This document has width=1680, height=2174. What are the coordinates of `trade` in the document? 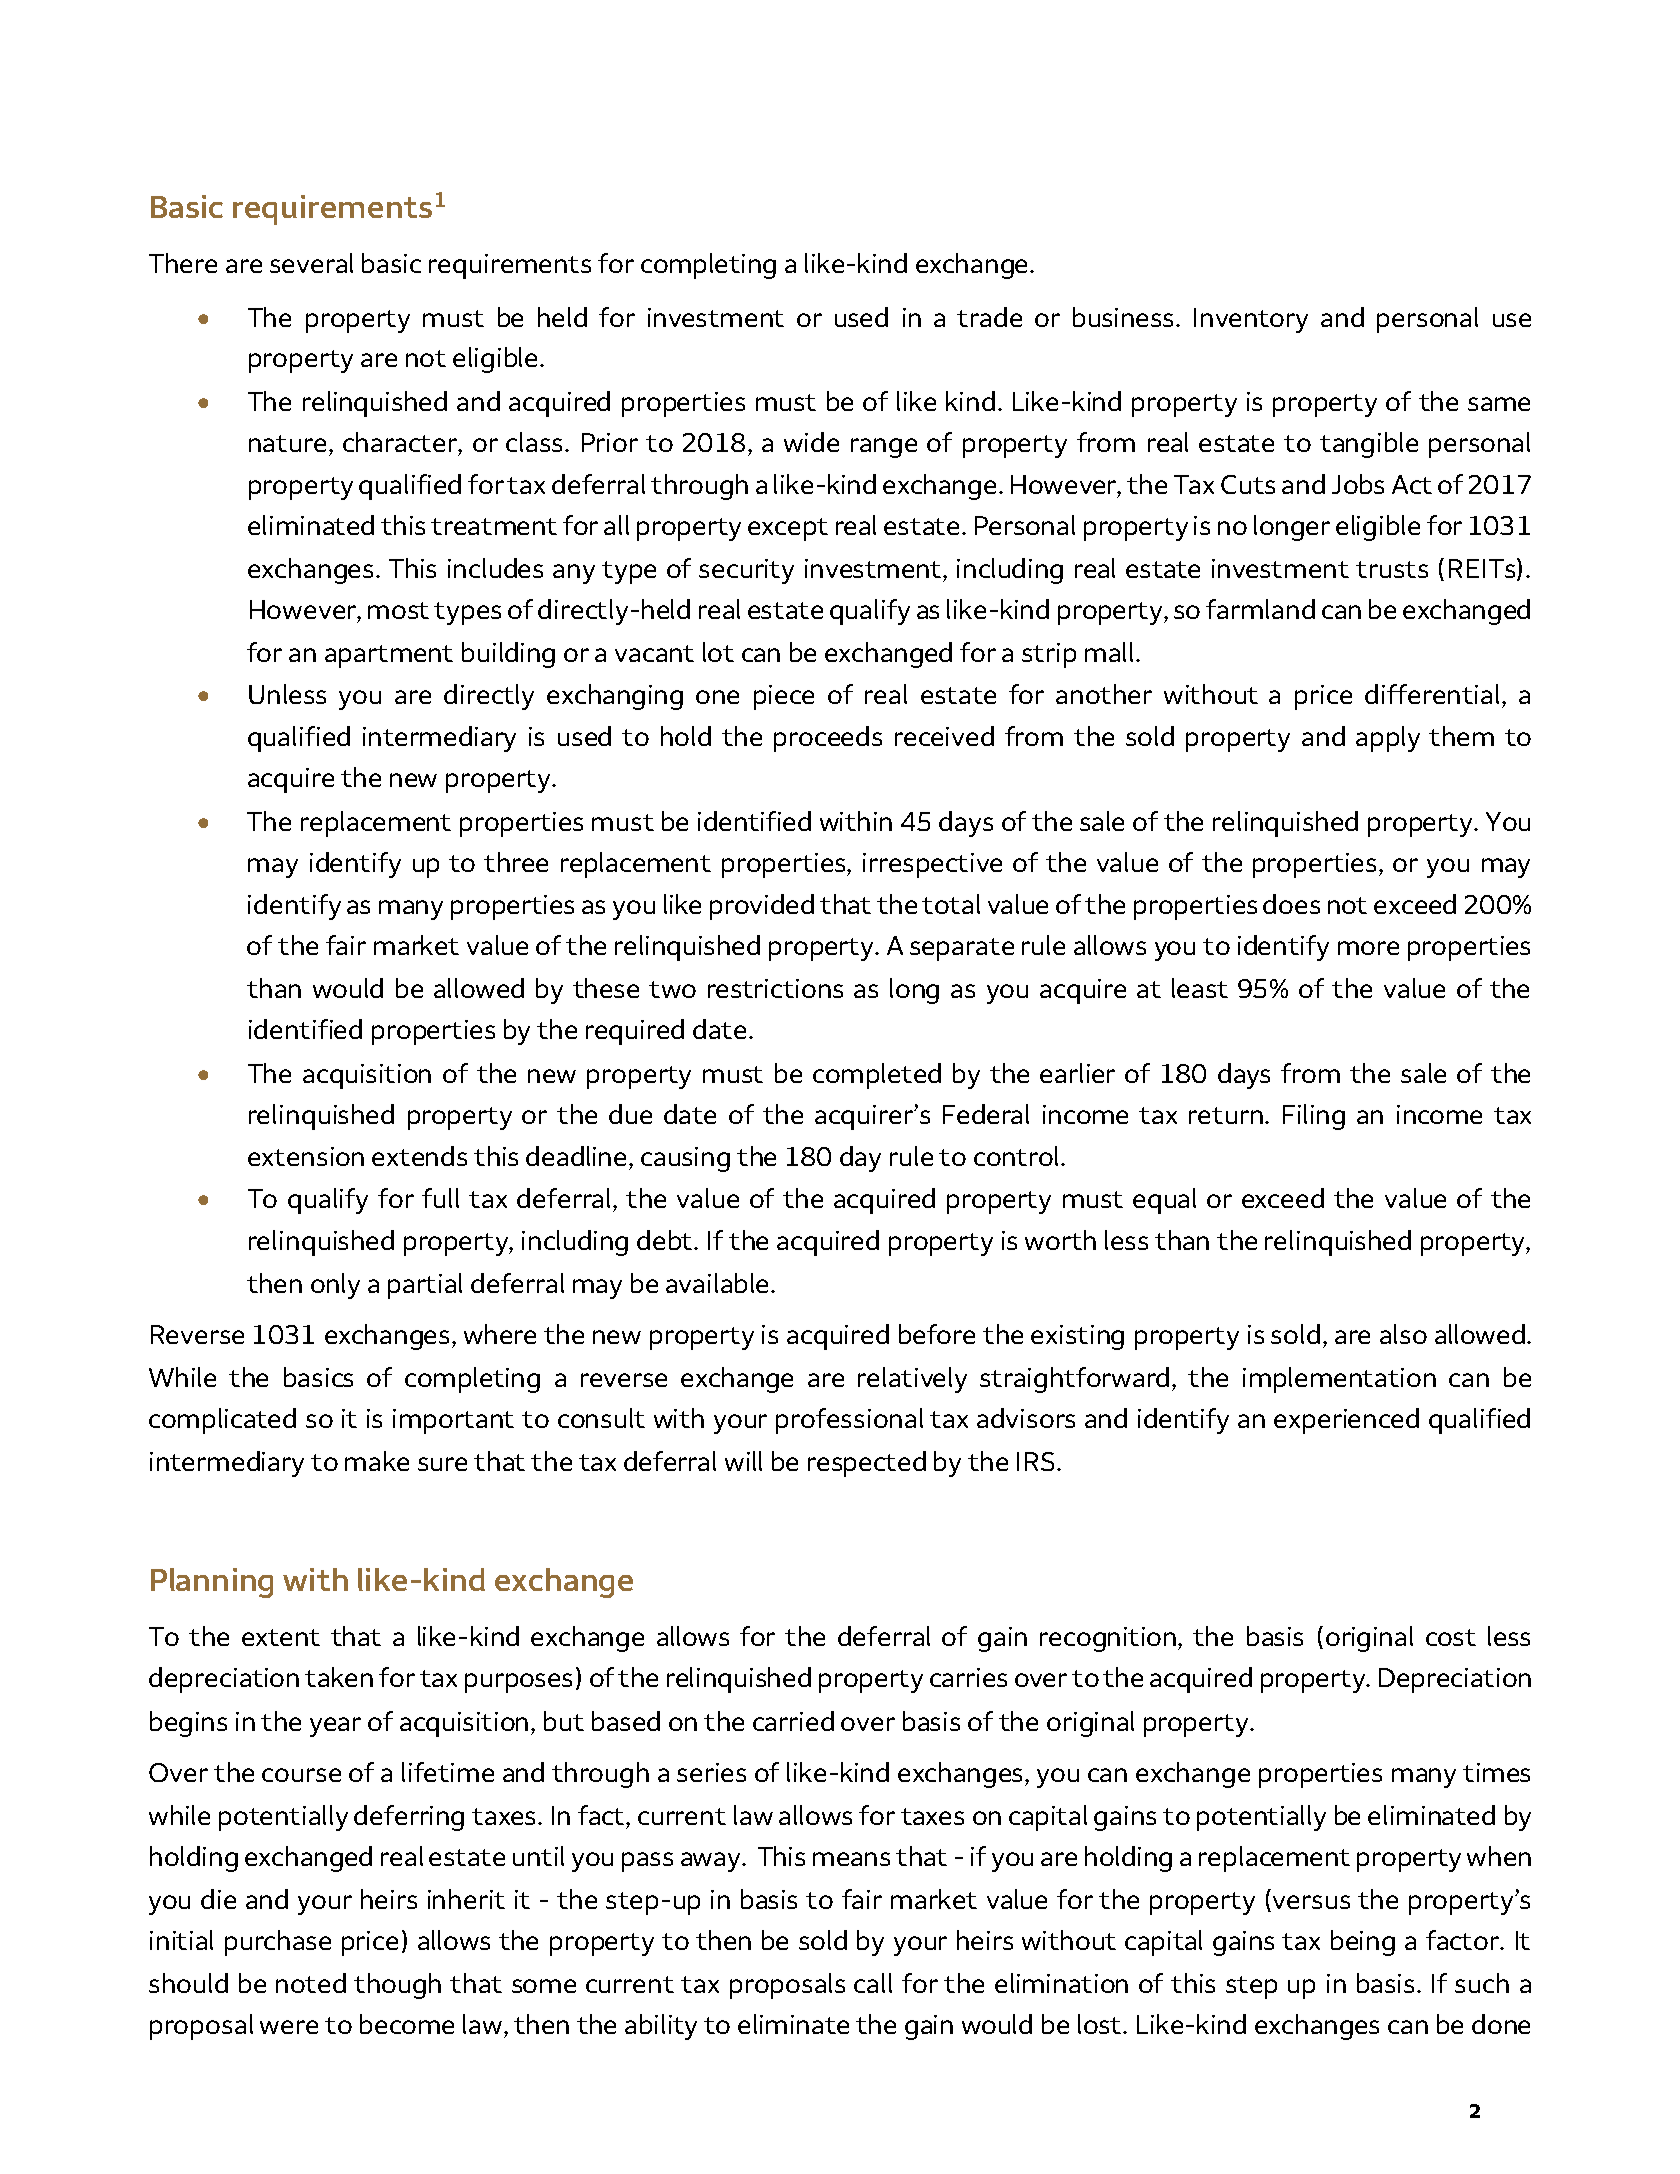 It's located at (989, 317).
